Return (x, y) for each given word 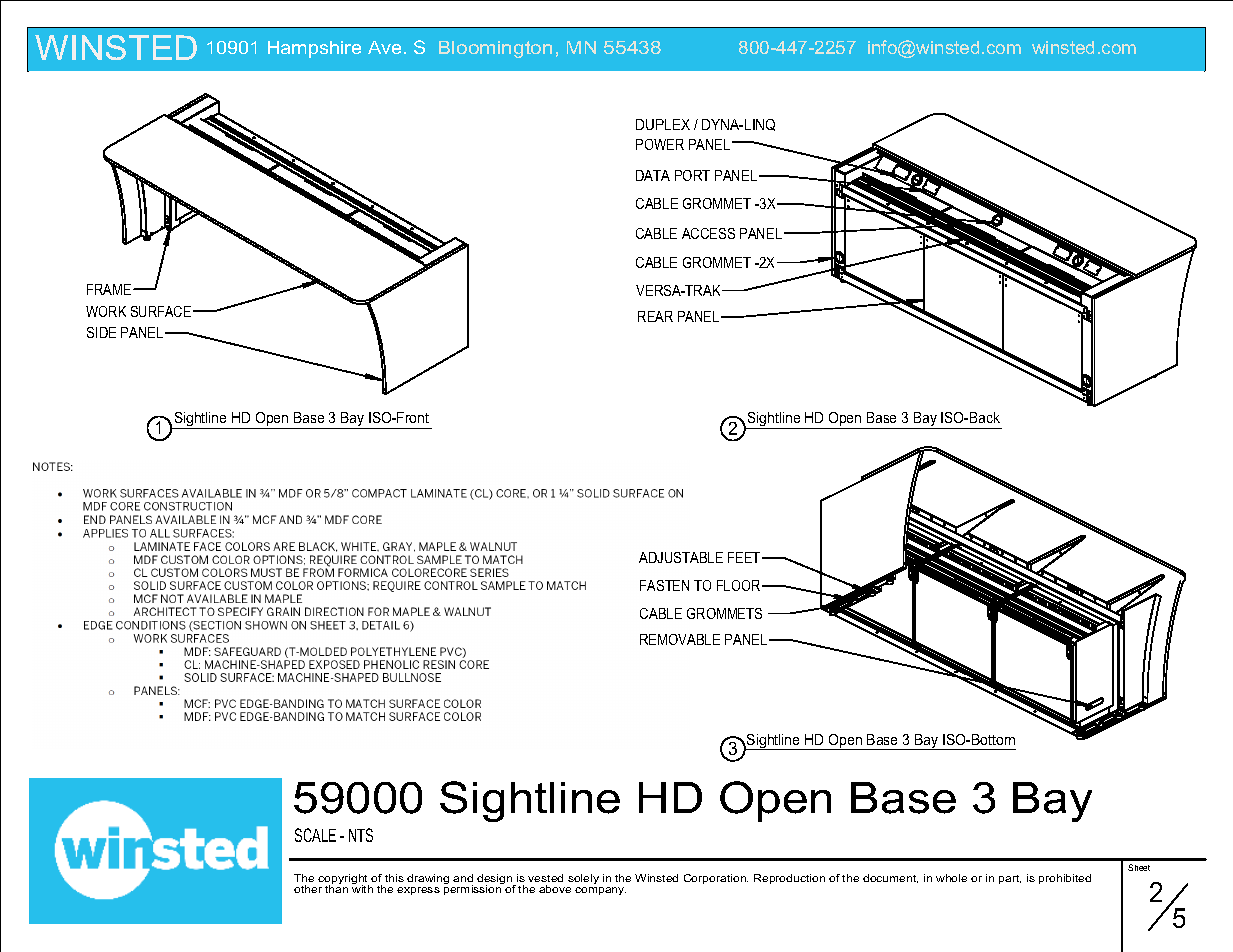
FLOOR (740, 585)
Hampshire (314, 49)
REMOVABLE (680, 639)
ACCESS (708, 233)
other (308, 889)
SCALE (315, 835)
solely (583, 879)
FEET (745, 557)
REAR (655, 316)
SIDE (101, 332)
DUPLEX (663, 124)
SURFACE (161, 311)
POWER (660, 144)
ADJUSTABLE (681, 557)
